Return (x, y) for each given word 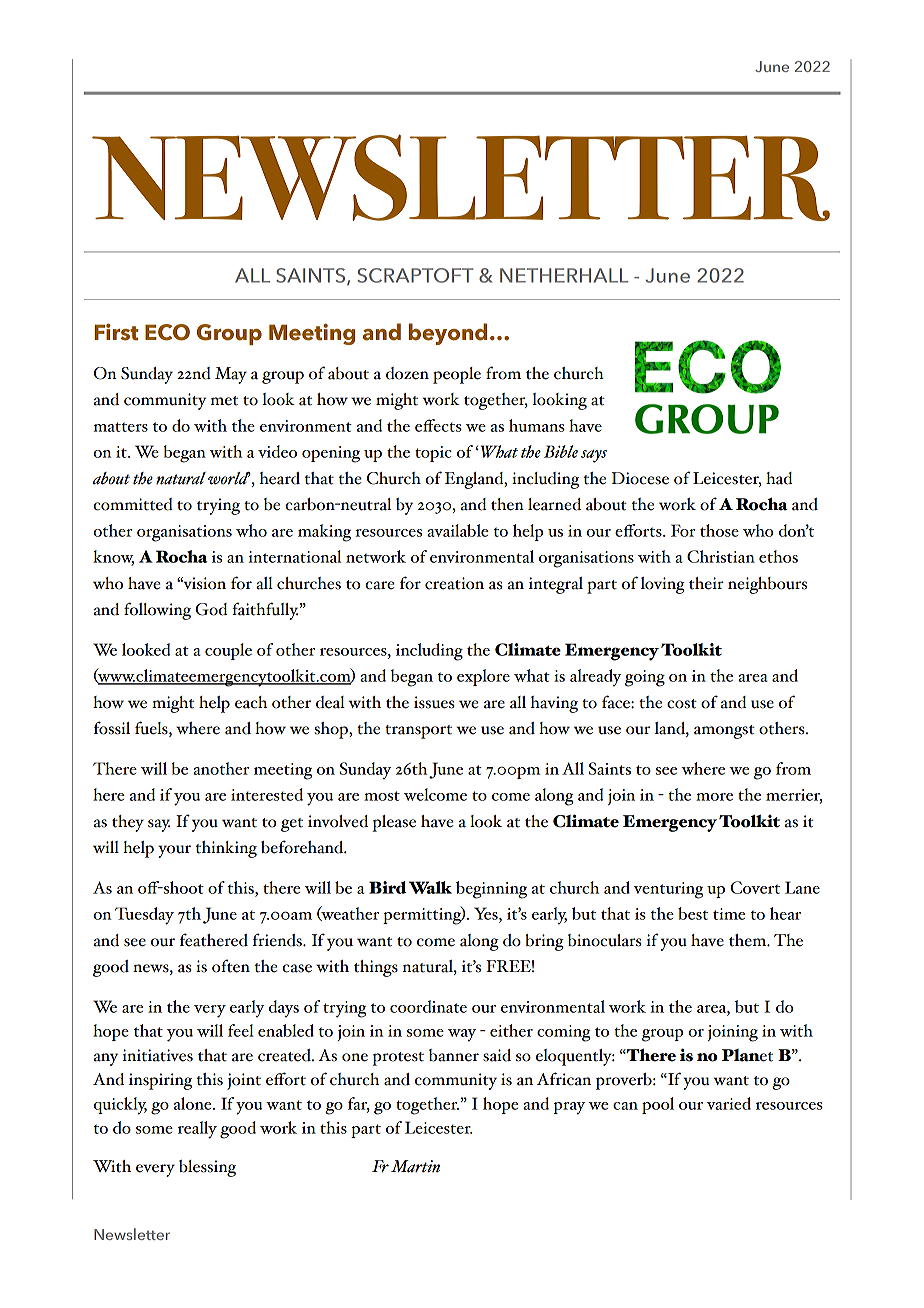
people (457, 375)
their (706, 583)
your (174, 851)
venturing (668, 890)
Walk (430, 887)
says (594, 456)
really (197, 1130)
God (211, 609)
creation (454, 583)
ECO (167, 332)
